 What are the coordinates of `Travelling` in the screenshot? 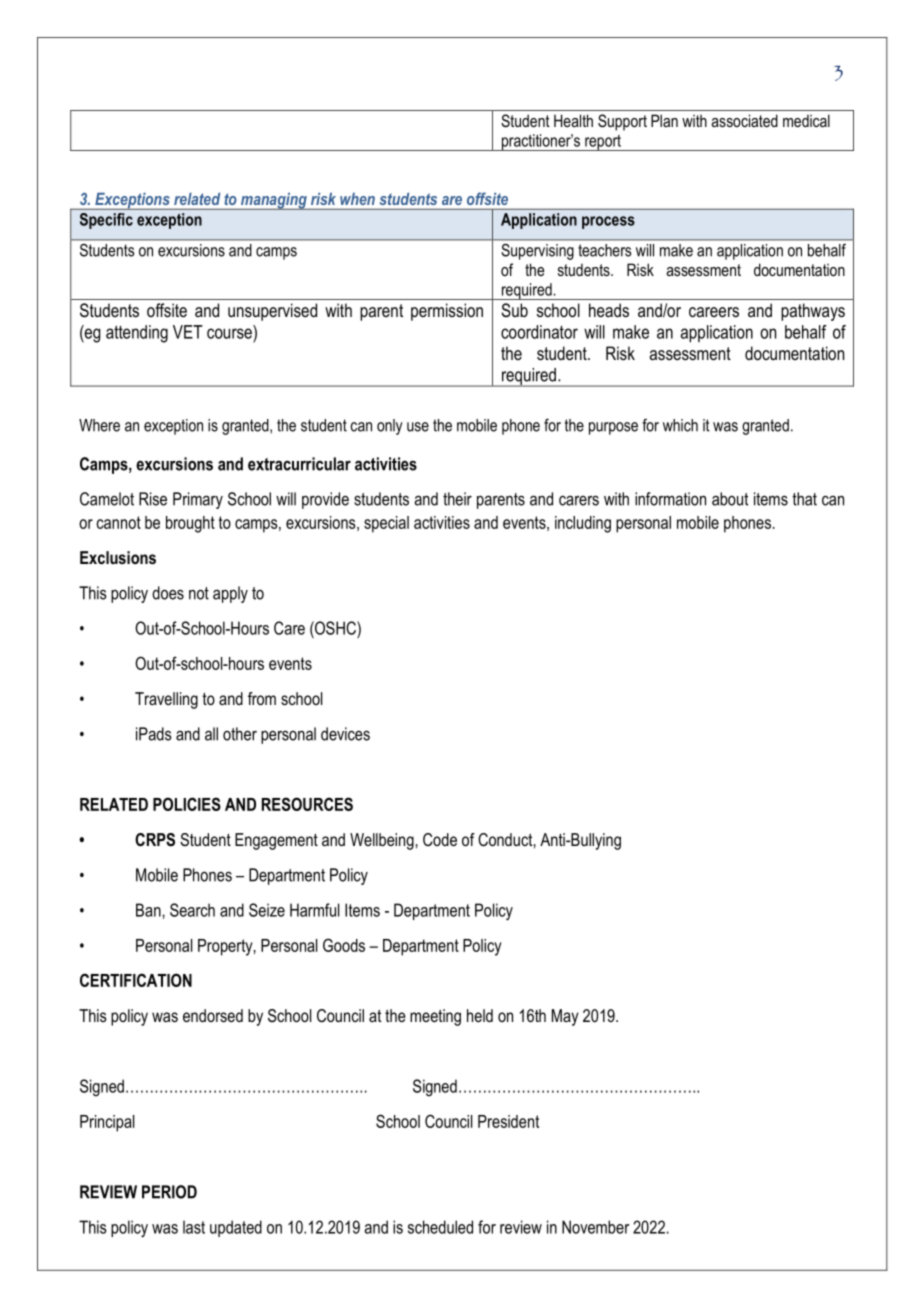 It's located at (166, 700).
